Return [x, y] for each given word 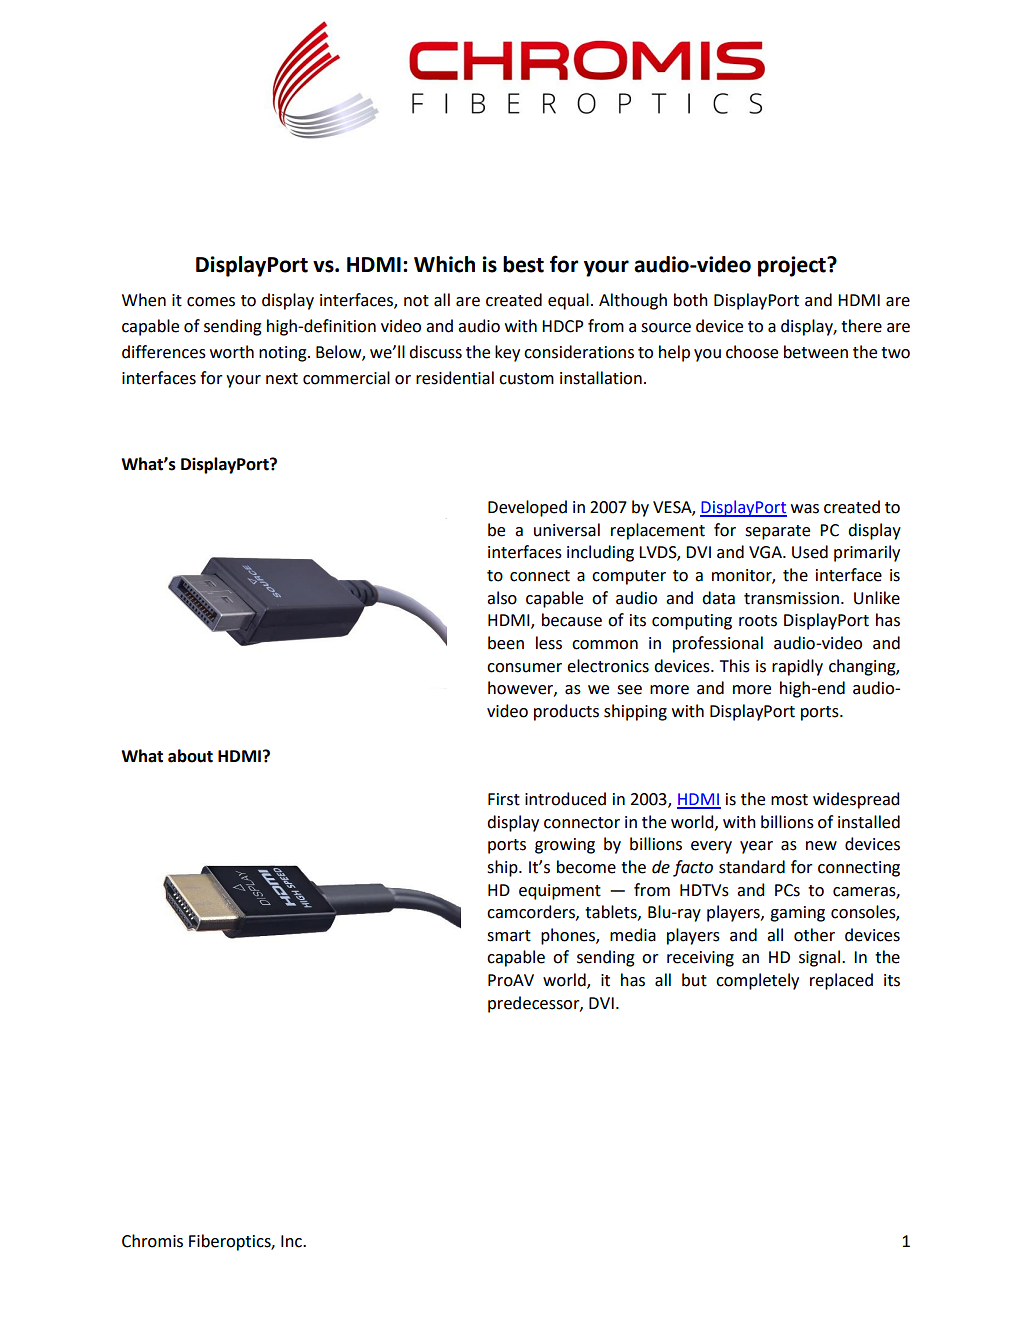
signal [821, 958]
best [523, 264]
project [793, 266]
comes [211, 302]
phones [569, 936]
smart [509, 936]
